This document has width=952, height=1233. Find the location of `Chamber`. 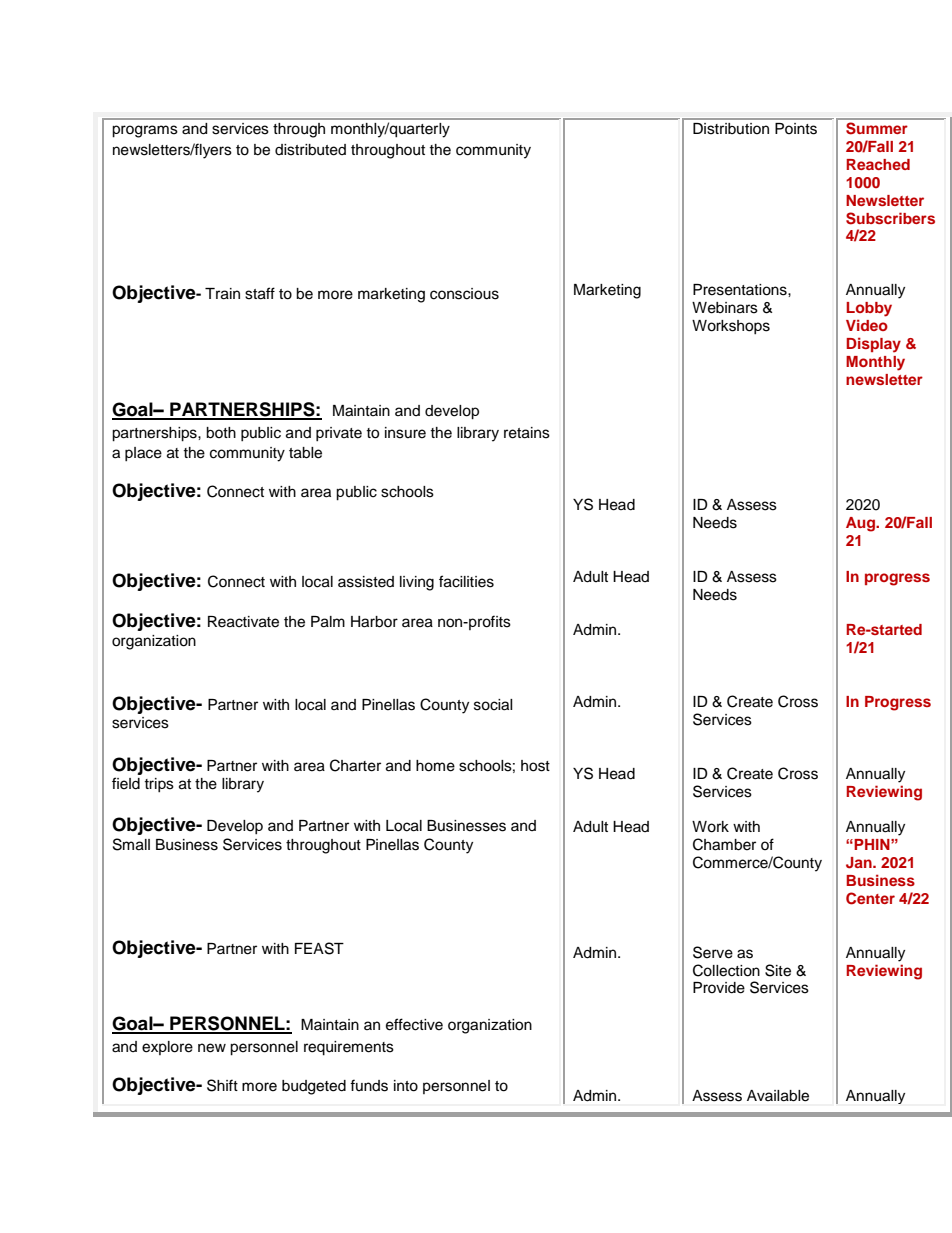

Chamber is located at coordinates (724, 844).
